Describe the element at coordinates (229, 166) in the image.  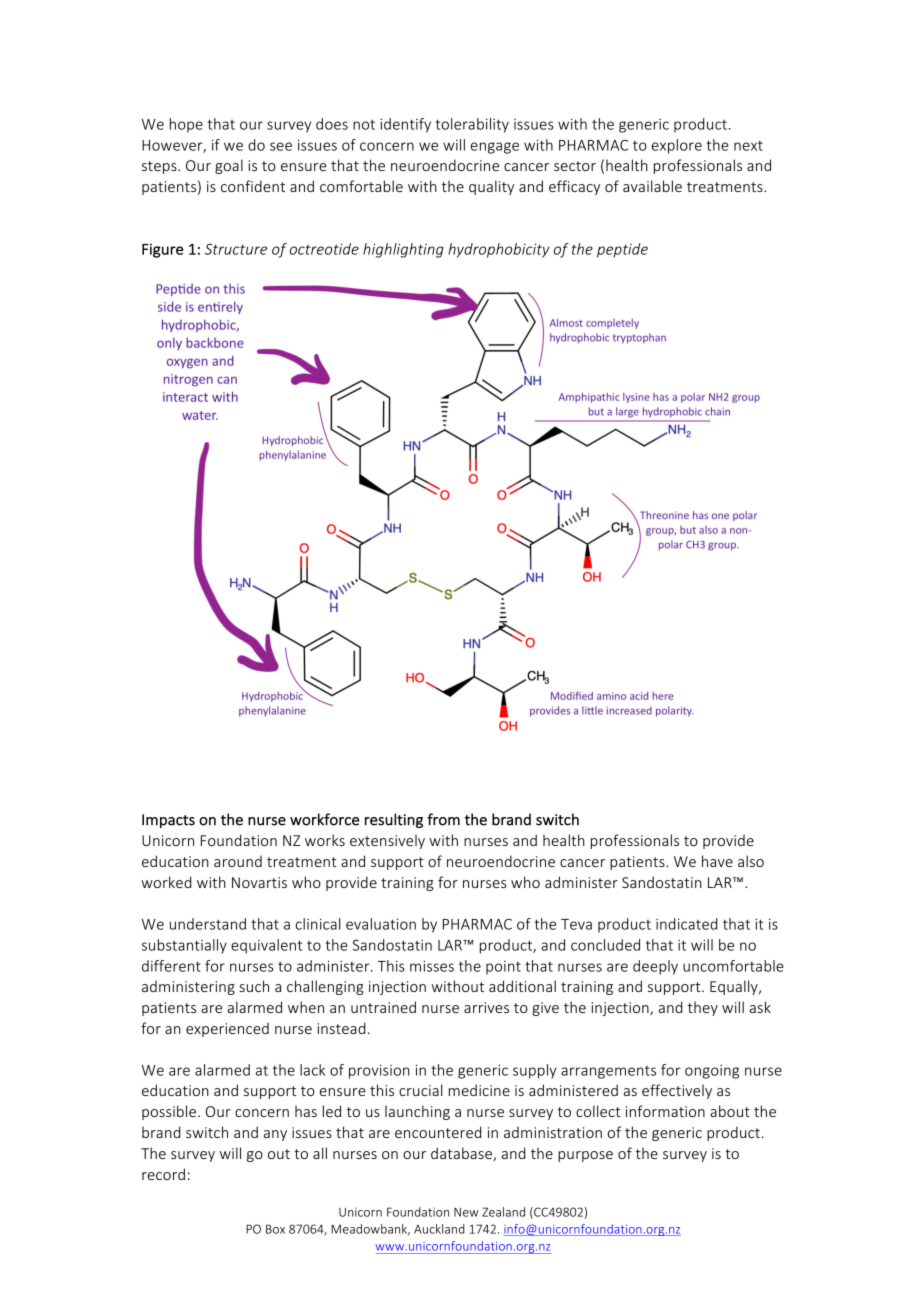
I see `goal` at that location.
